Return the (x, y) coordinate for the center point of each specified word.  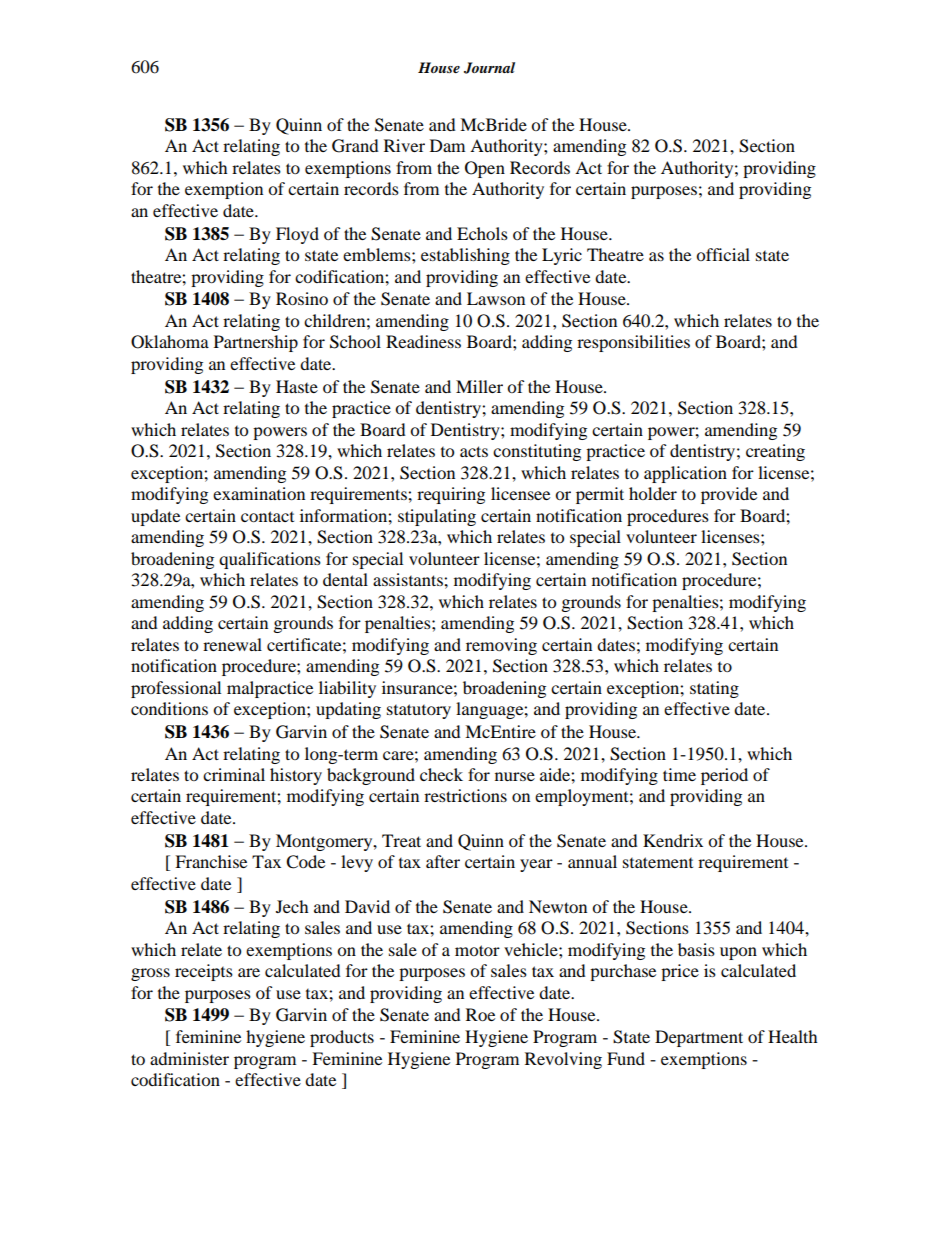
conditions (169, 708)
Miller (479, 386)
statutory (419, 711)
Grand (355, 146)
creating (775, 452)
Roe (480, 1014)
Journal (489, 68)
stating (714, 689)
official (723, 254)
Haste (297, 386)
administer (189, 1058)
